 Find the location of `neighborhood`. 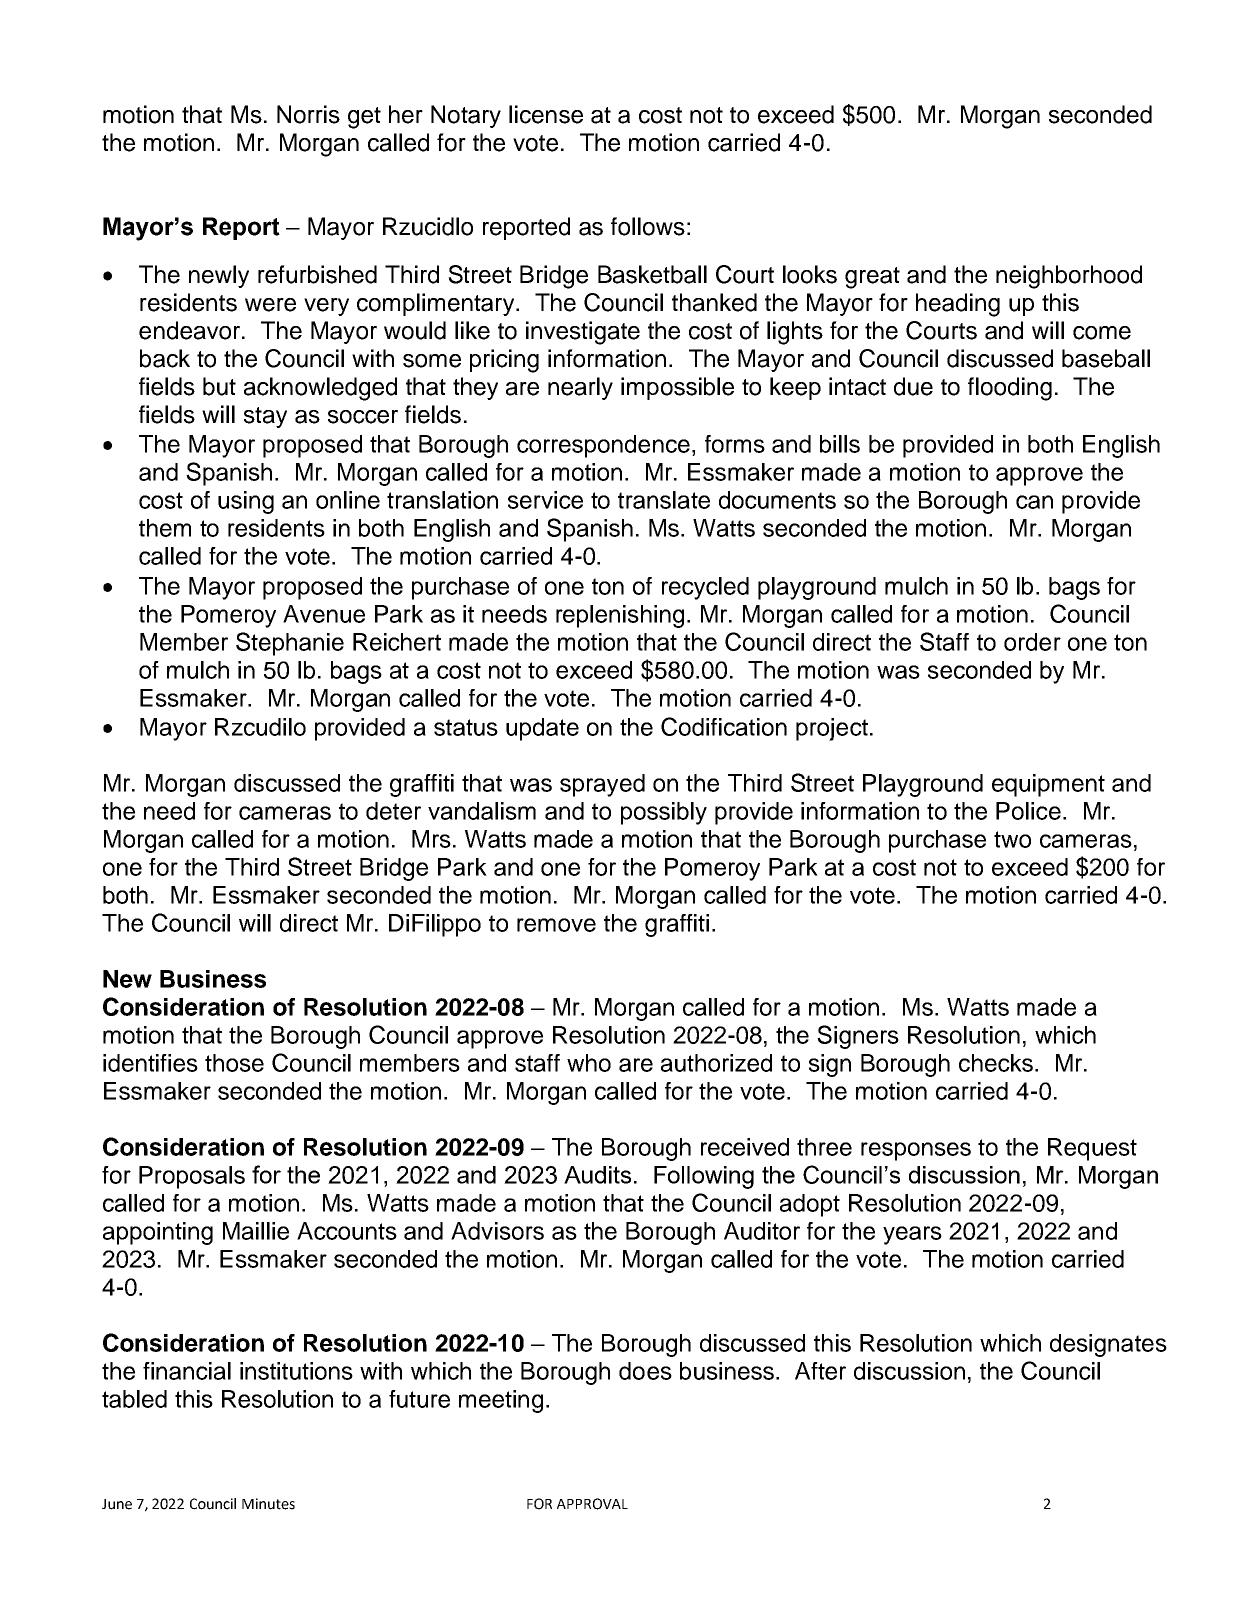

neighborhood is located at coordinates (1069, 277).
